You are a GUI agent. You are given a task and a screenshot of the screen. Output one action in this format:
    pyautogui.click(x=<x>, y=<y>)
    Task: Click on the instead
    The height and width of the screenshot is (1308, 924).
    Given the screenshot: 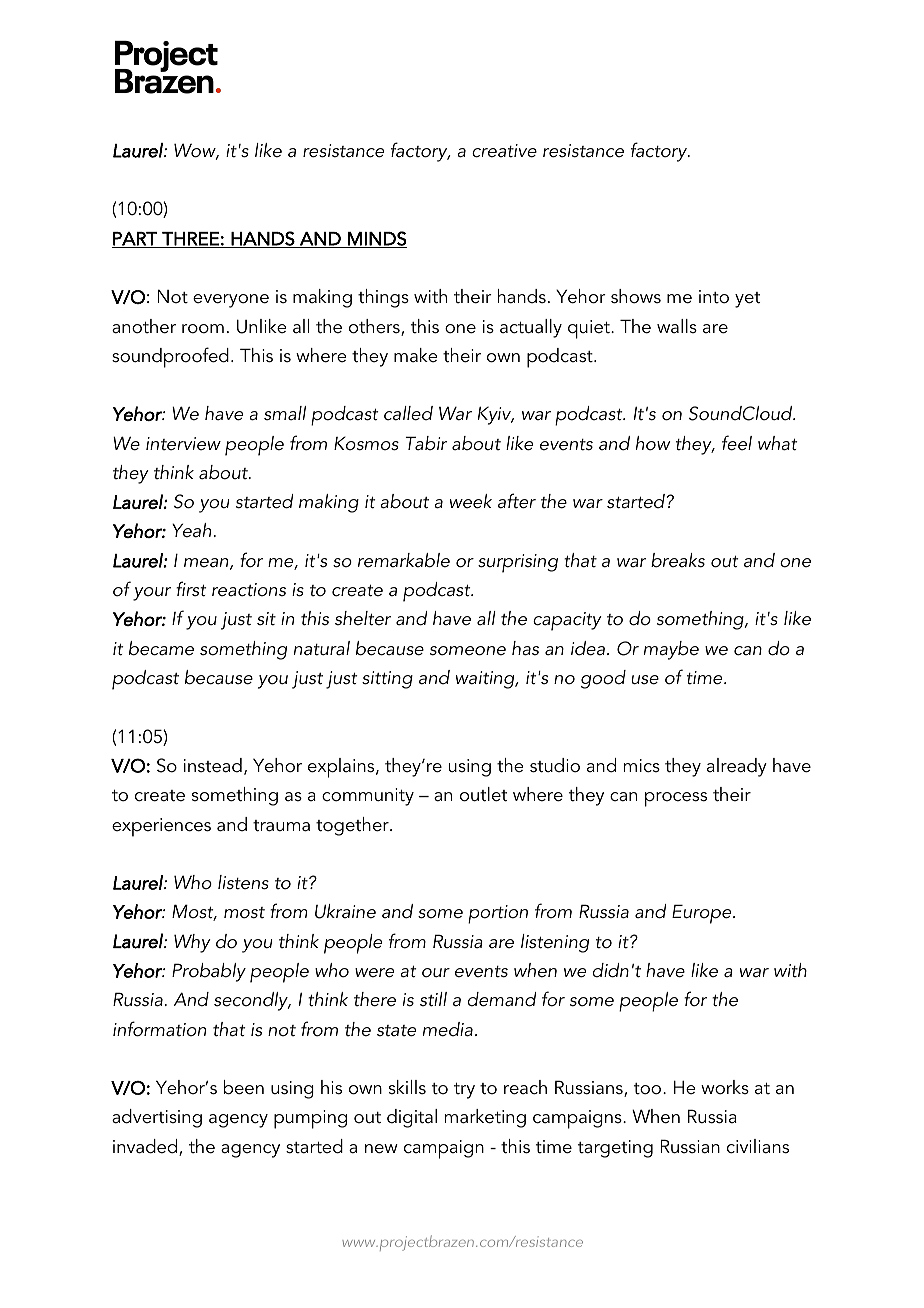 What is the action you would take?
    pyautogui.click(x=213, y=765)
